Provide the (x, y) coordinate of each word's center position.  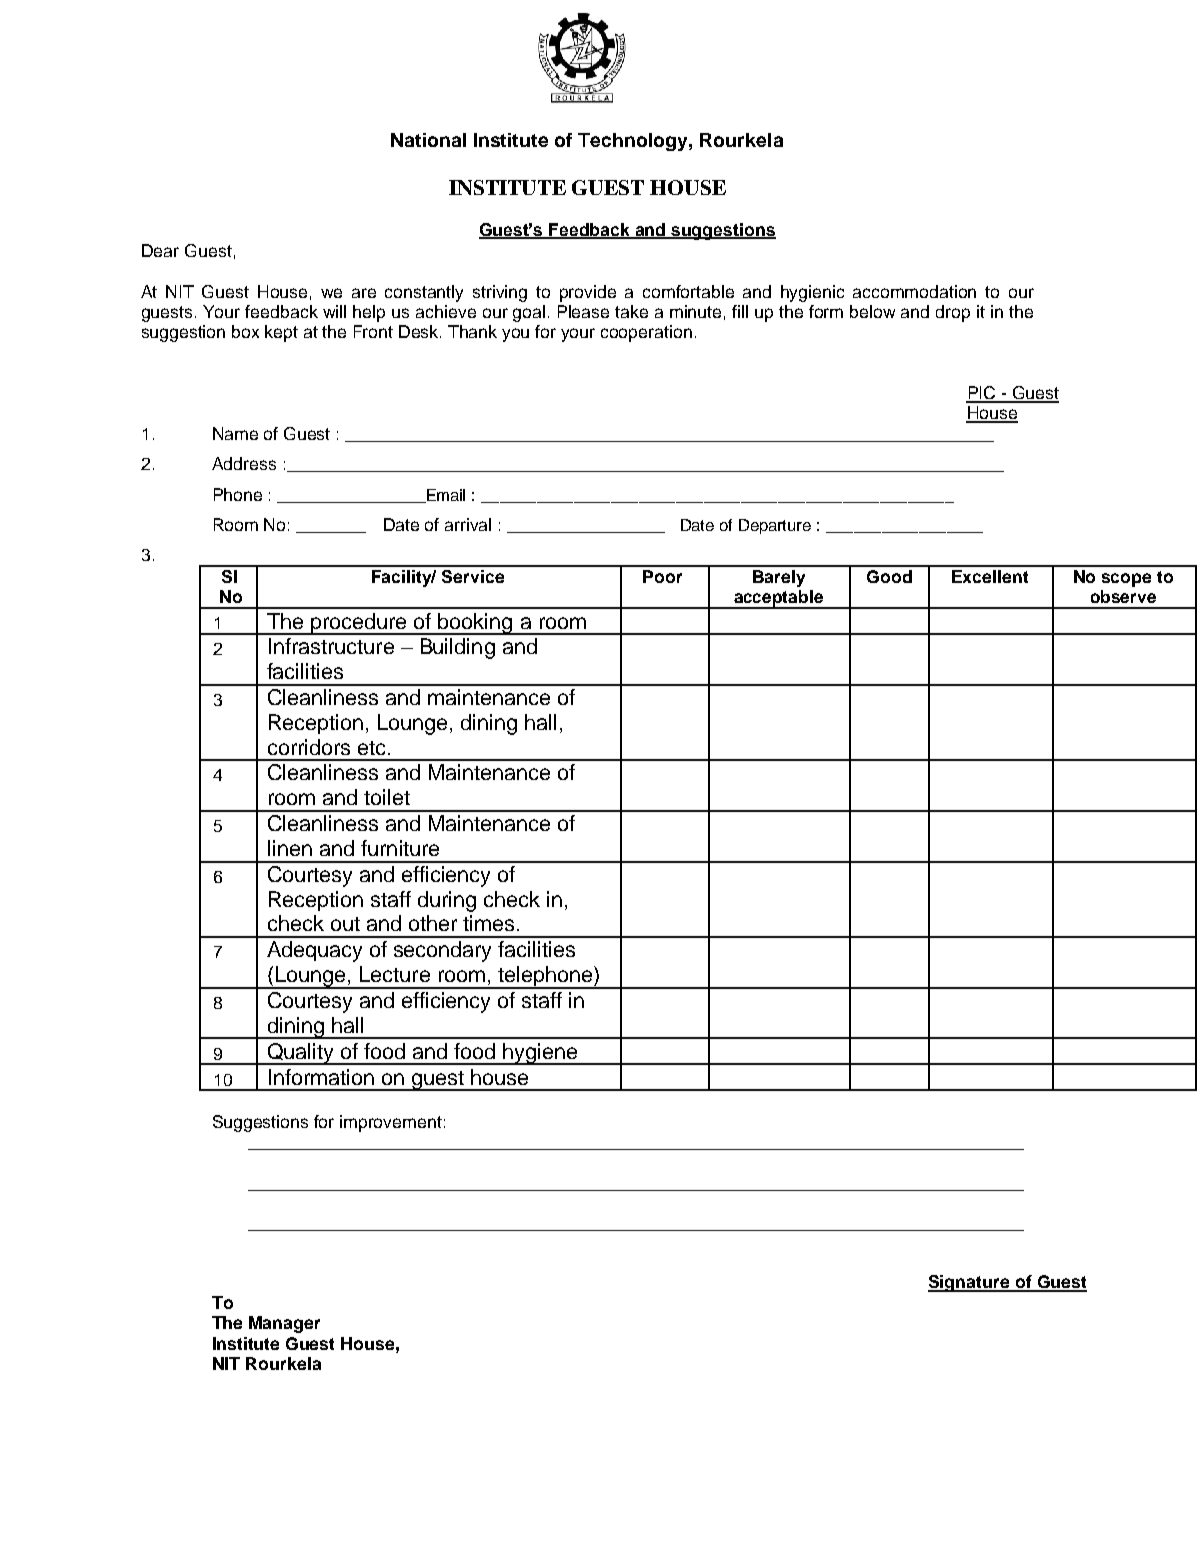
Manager (284, 1324)
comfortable (688, 291)
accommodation (914, 291)
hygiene (541, 1054)
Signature (970, 1283)
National (428, 140)
